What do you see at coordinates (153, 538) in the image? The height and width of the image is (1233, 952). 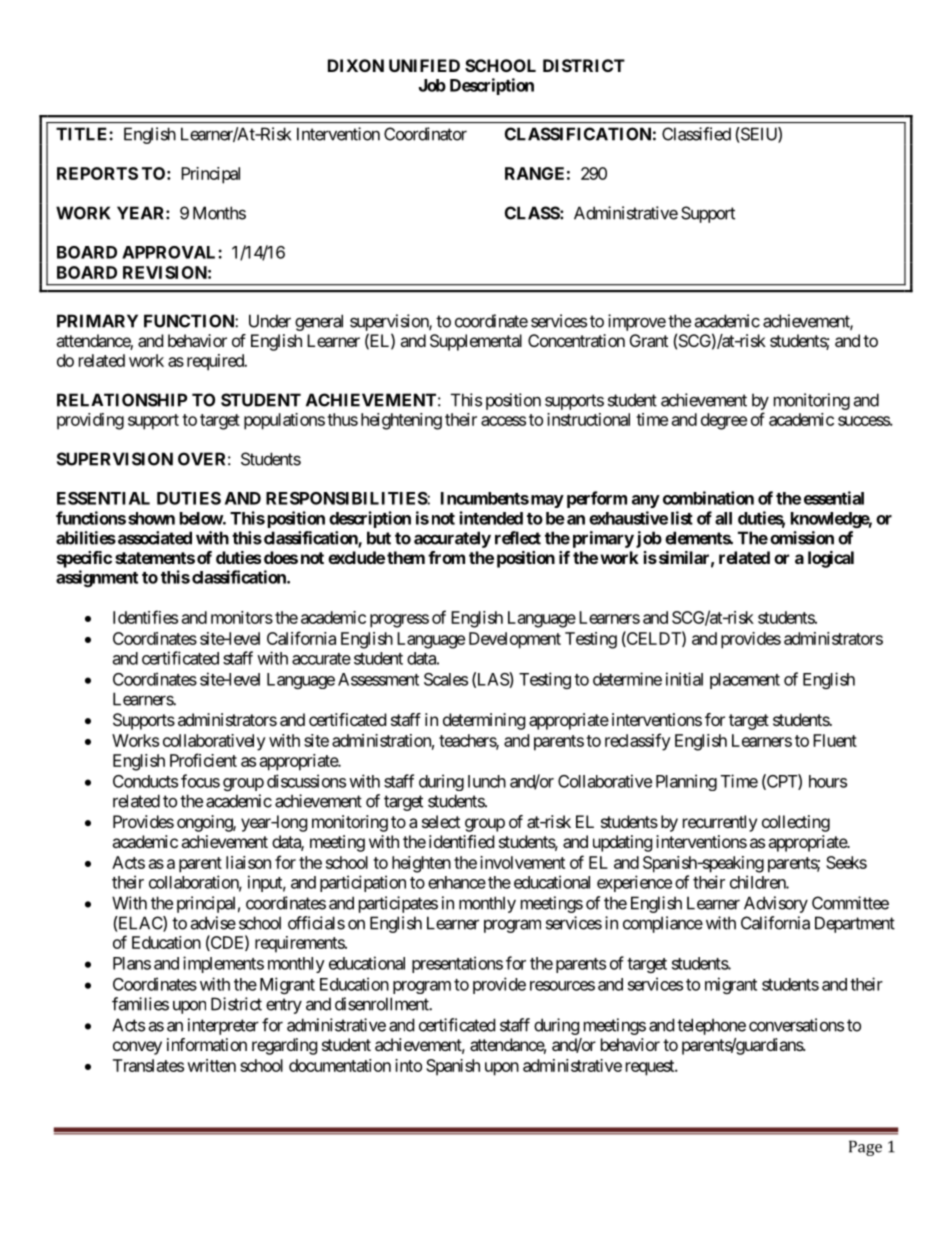 I see `associated` at bounding box center [153, 538].
